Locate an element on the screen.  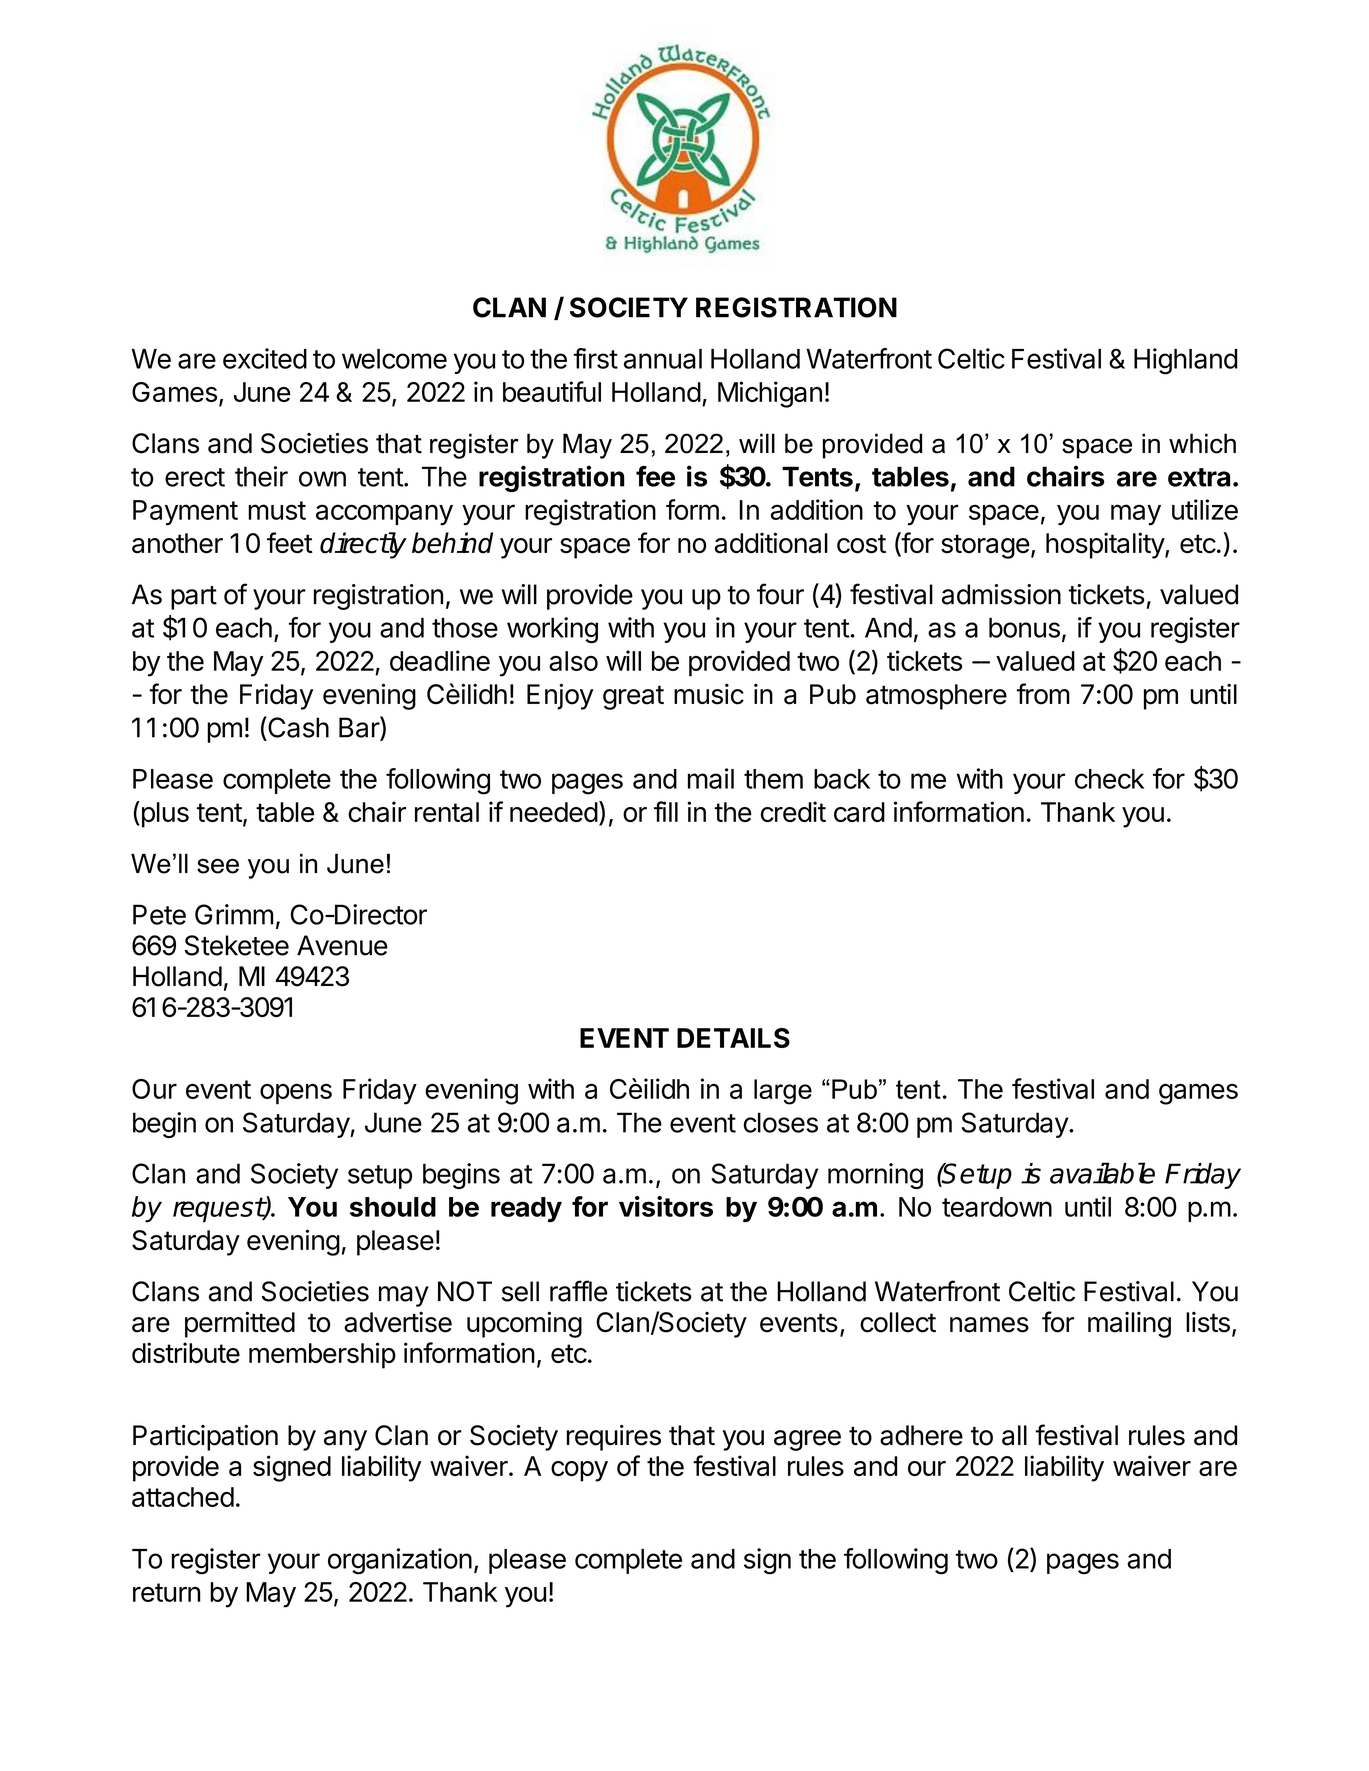
organization is located at coordinates (400, 1561).
